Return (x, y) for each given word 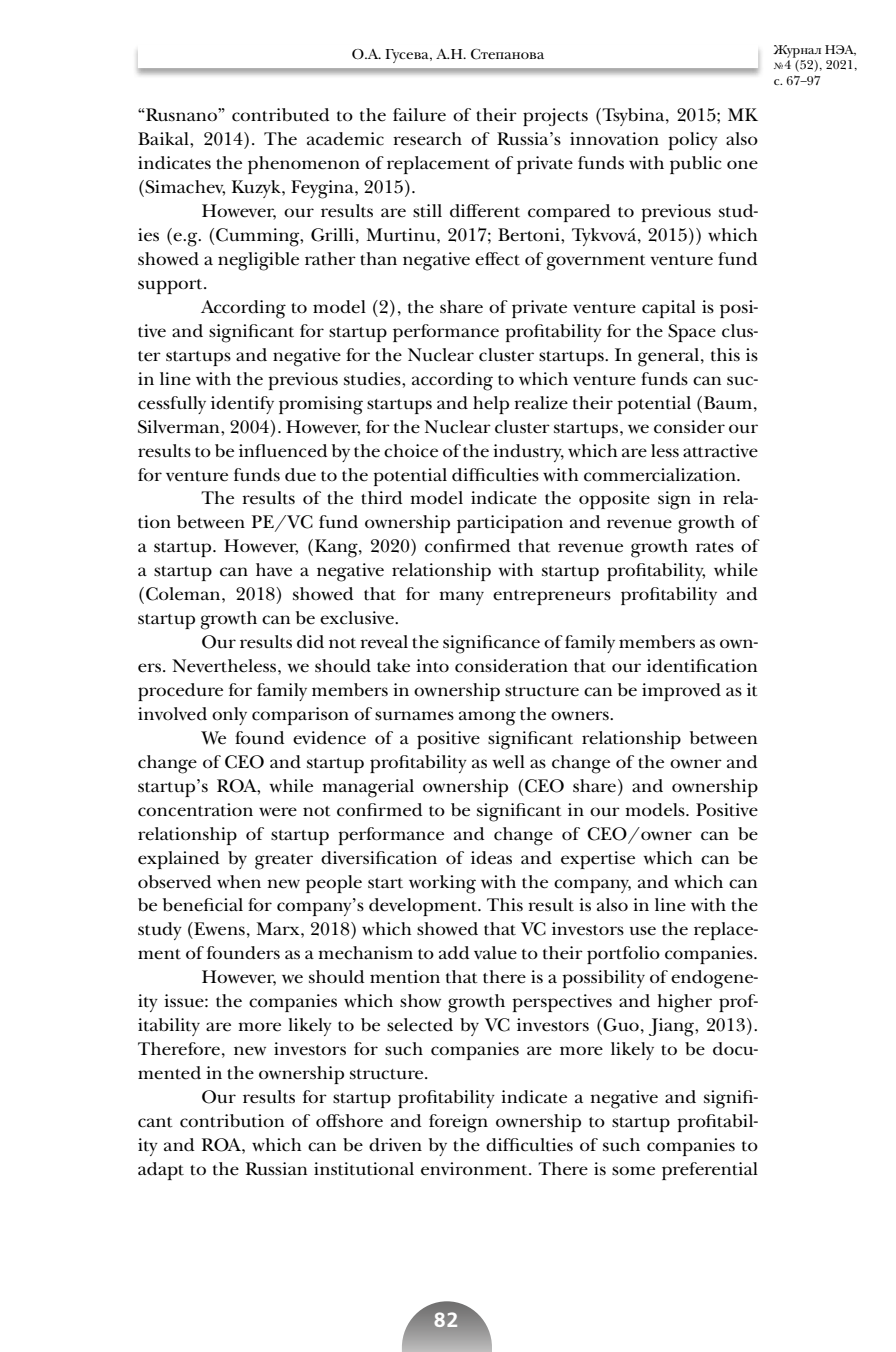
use (642, 931)
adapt (161, 1171)
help (491, 405)
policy (693, 141)
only (229, 716)
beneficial (203, 905)
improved (681, 692)
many (461, 598)
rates (715, 547)
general (670, 357)
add (454, 953)
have (274, 570)
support (171, 286)
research (427, 139)
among (487, 718)
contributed (281, 115)
